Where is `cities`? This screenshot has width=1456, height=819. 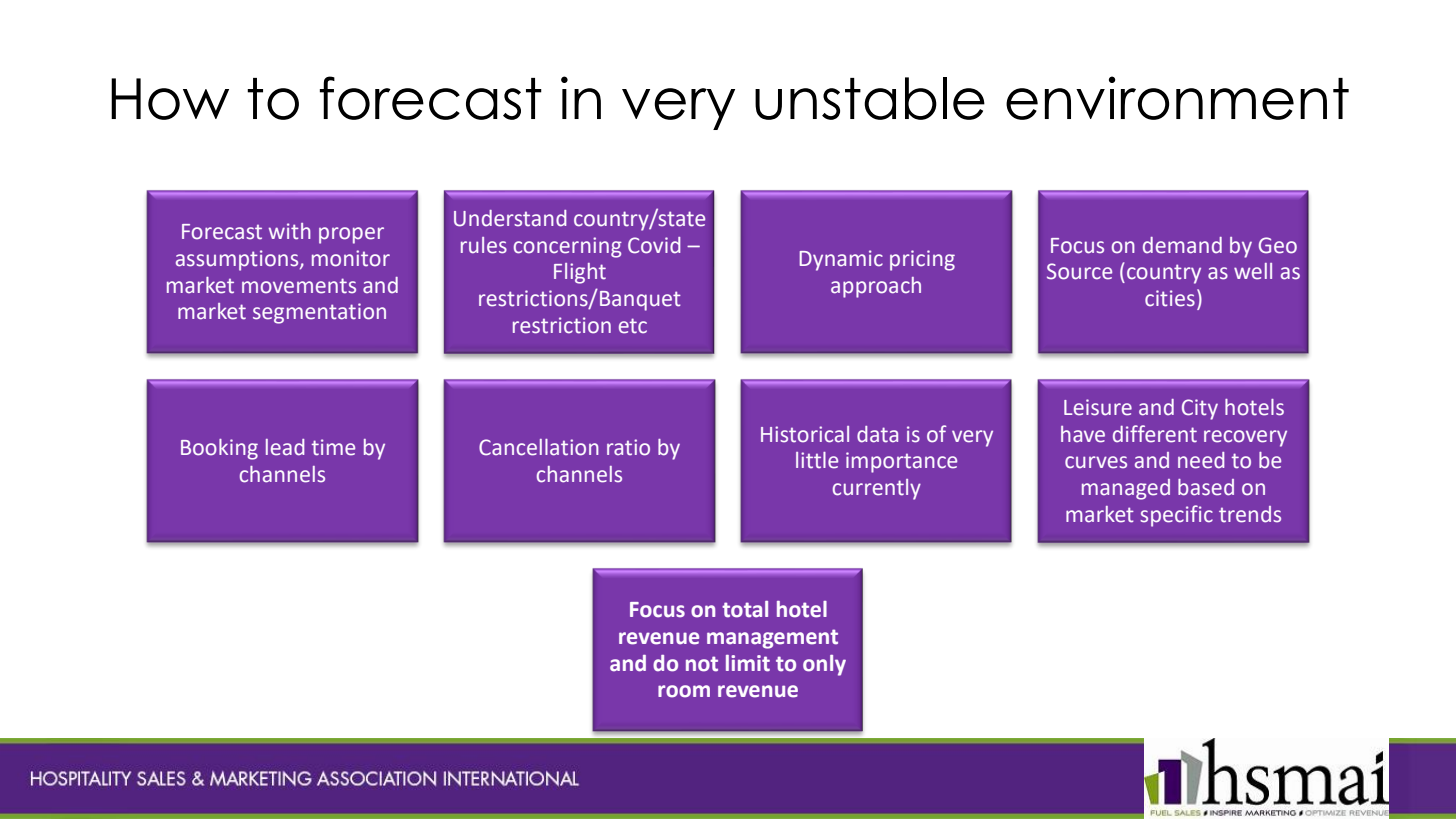 cities is located at coordinates (1170, 298).
